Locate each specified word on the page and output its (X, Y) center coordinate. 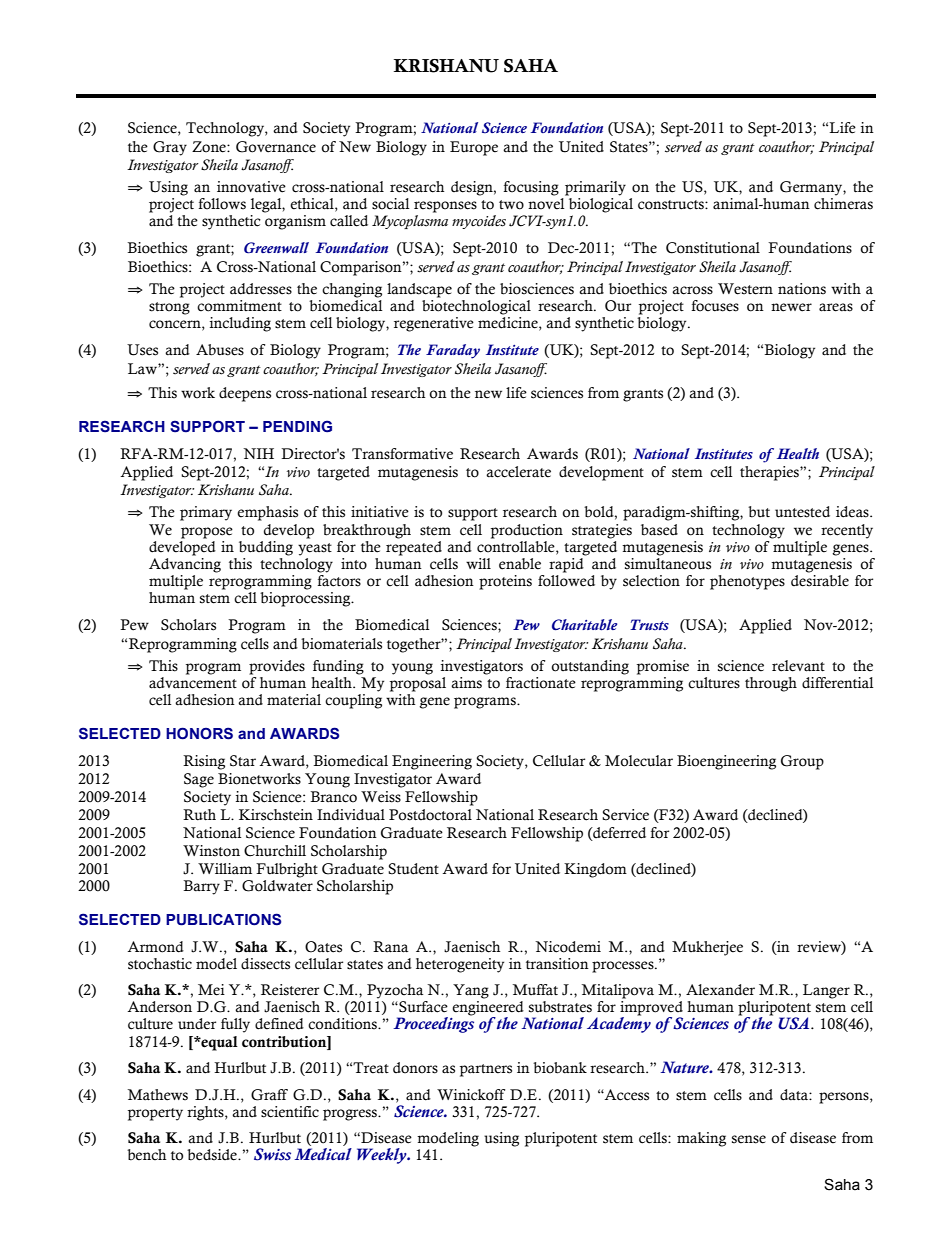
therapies (770, 473)
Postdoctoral (430, 815)
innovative (251, 187)
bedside (213, 1155)
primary (206, 513)
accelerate (518, 472)
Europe (474, 148)
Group (802, 762)
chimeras (843, 204)
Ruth (199, 815)
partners (486, 1070)
